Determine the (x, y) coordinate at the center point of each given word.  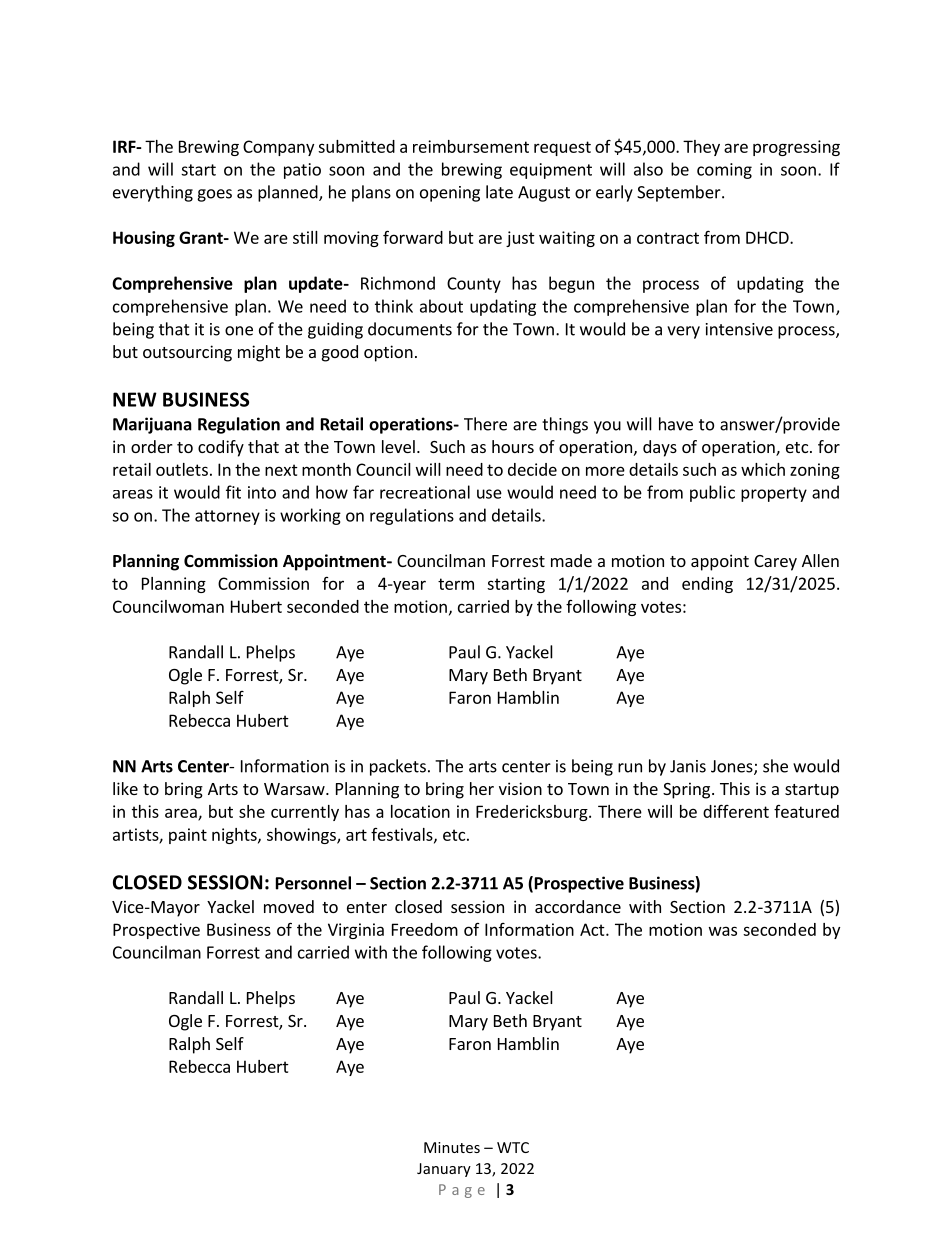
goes (214, 195)
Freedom (425, 929)
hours (513, 446)
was (723, 931)
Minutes (452, 1147)
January (444, 1170)
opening (450, 194)
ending (707, 585)
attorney (227, 517)
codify (221, 448)
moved (289, 906)
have (676, 424)
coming (724, 171)
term (456, 584)
